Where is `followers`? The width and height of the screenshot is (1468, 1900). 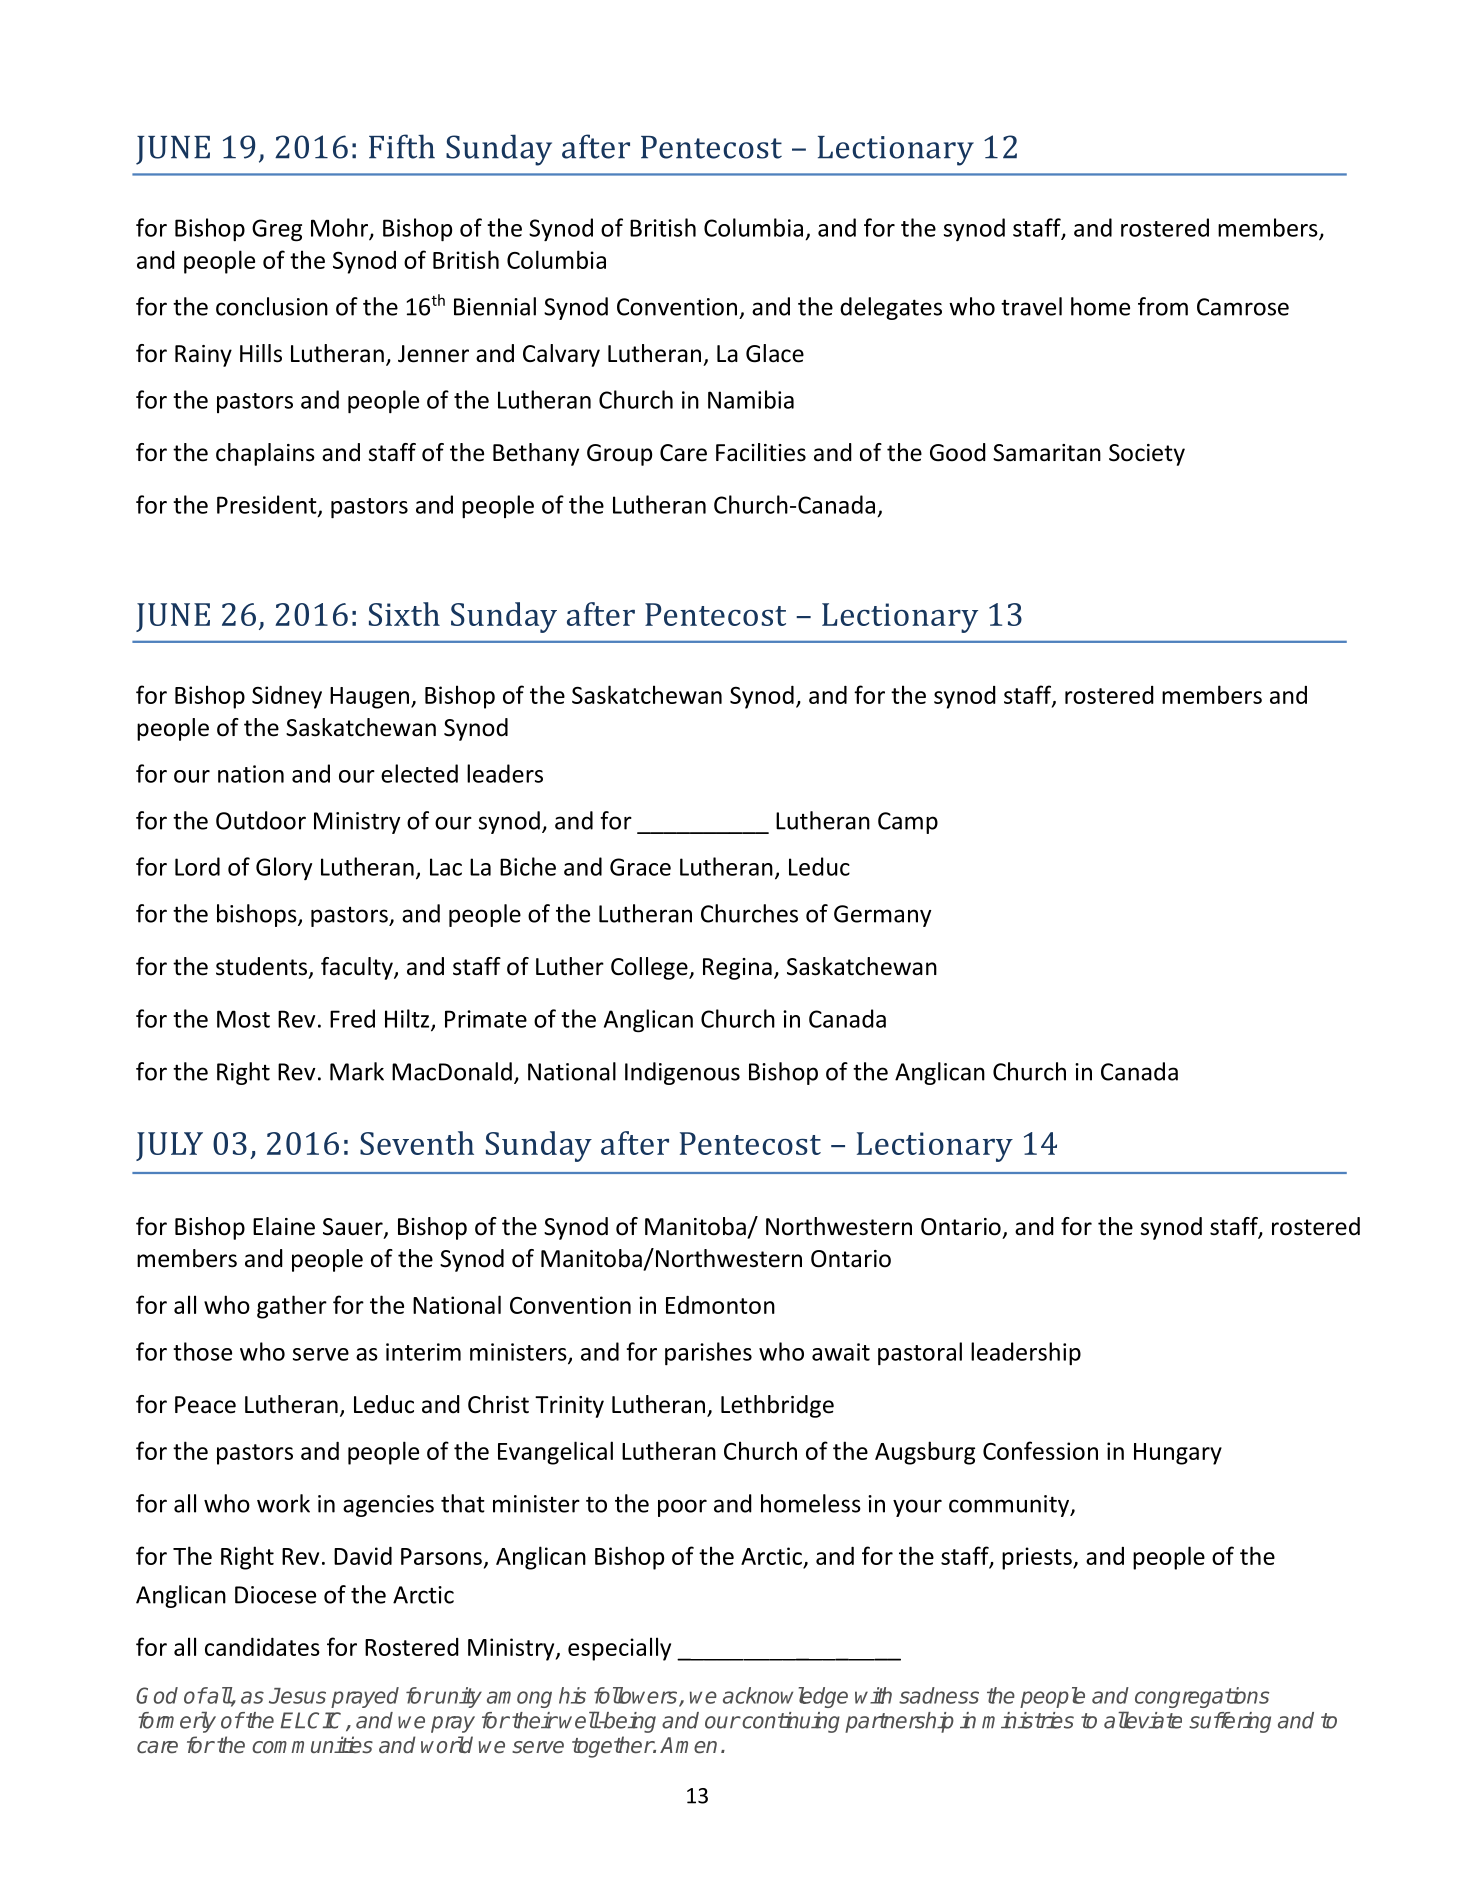
followers is located at coordinates (637, 1696).
